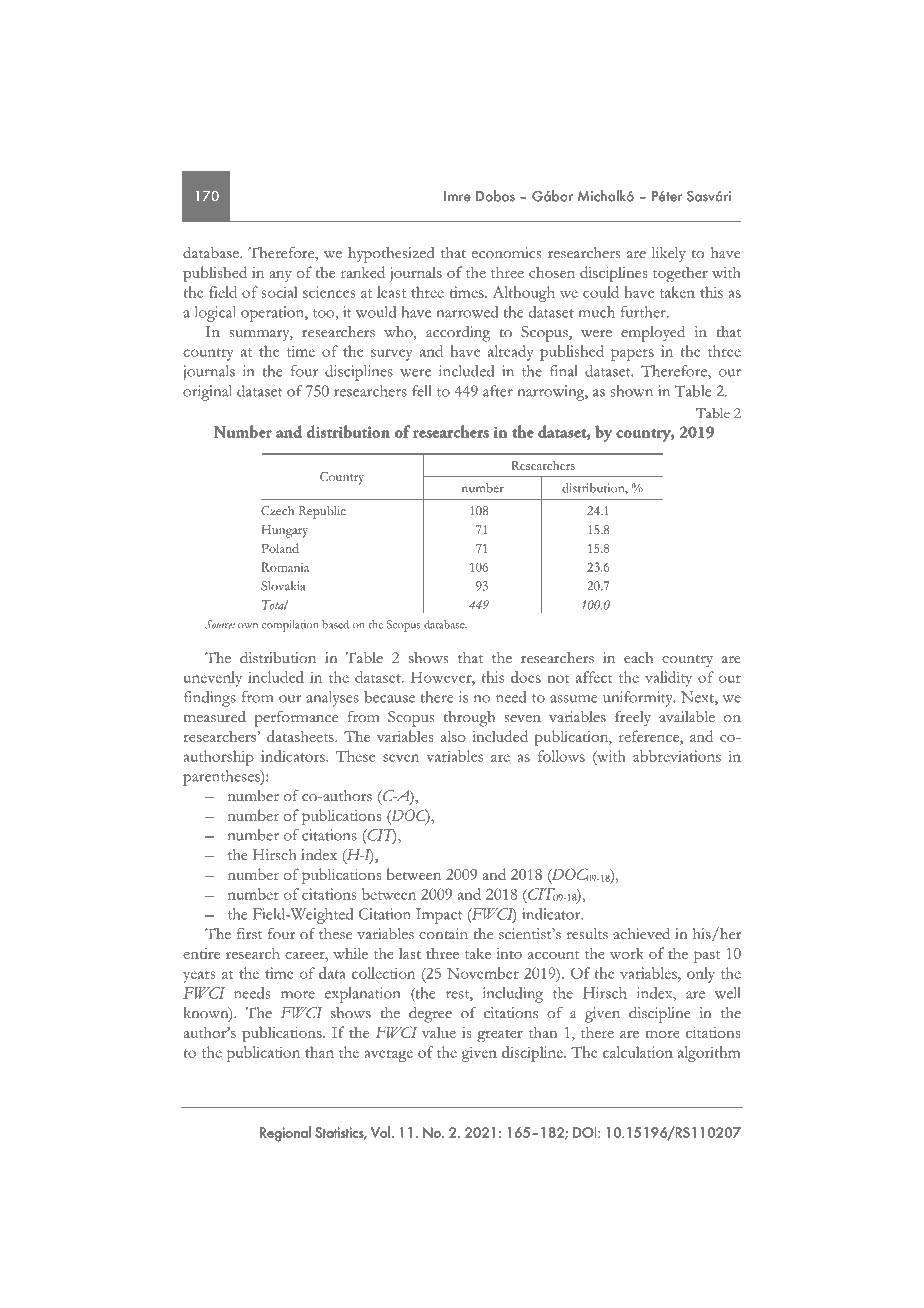 The width and height of the screenshot is (924, 1308). Describe the element at coordinates (641, 934) in the screenshot. I see `achieved` at that location.
